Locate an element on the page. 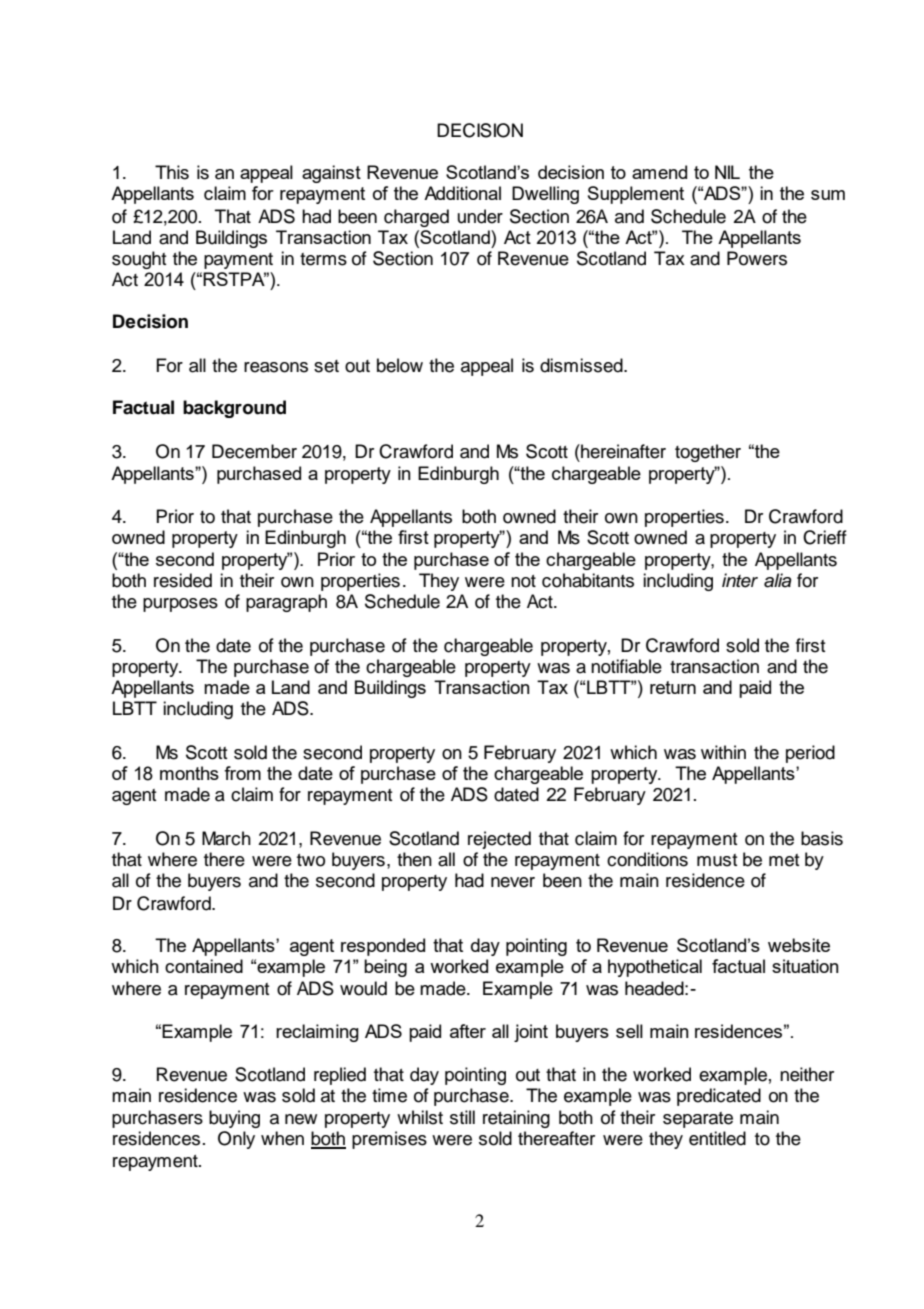 The height and width of the image is (1309, 924). return is located at coordinates (673, 687).
